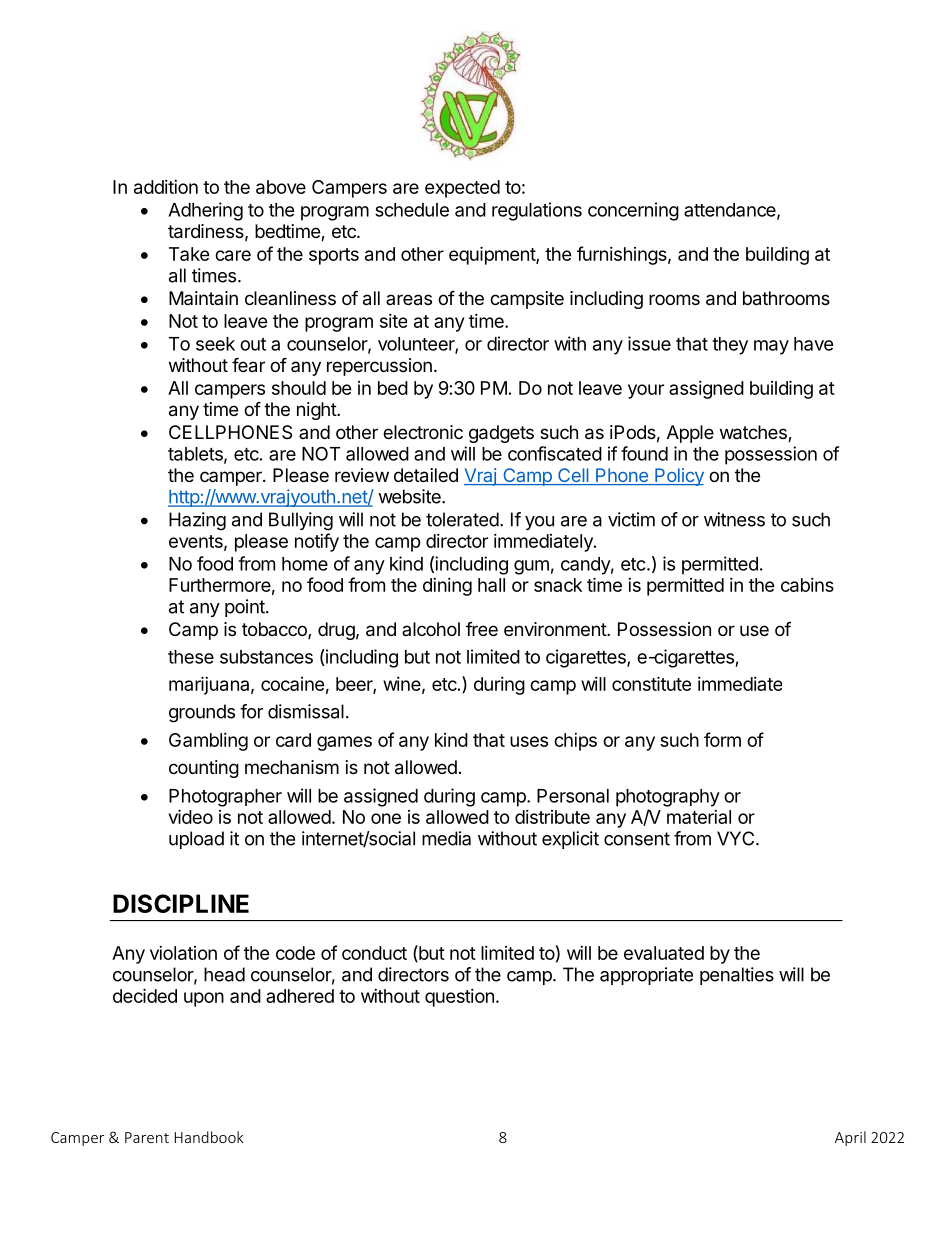  I want to click on constitute, so click(651, 683).
